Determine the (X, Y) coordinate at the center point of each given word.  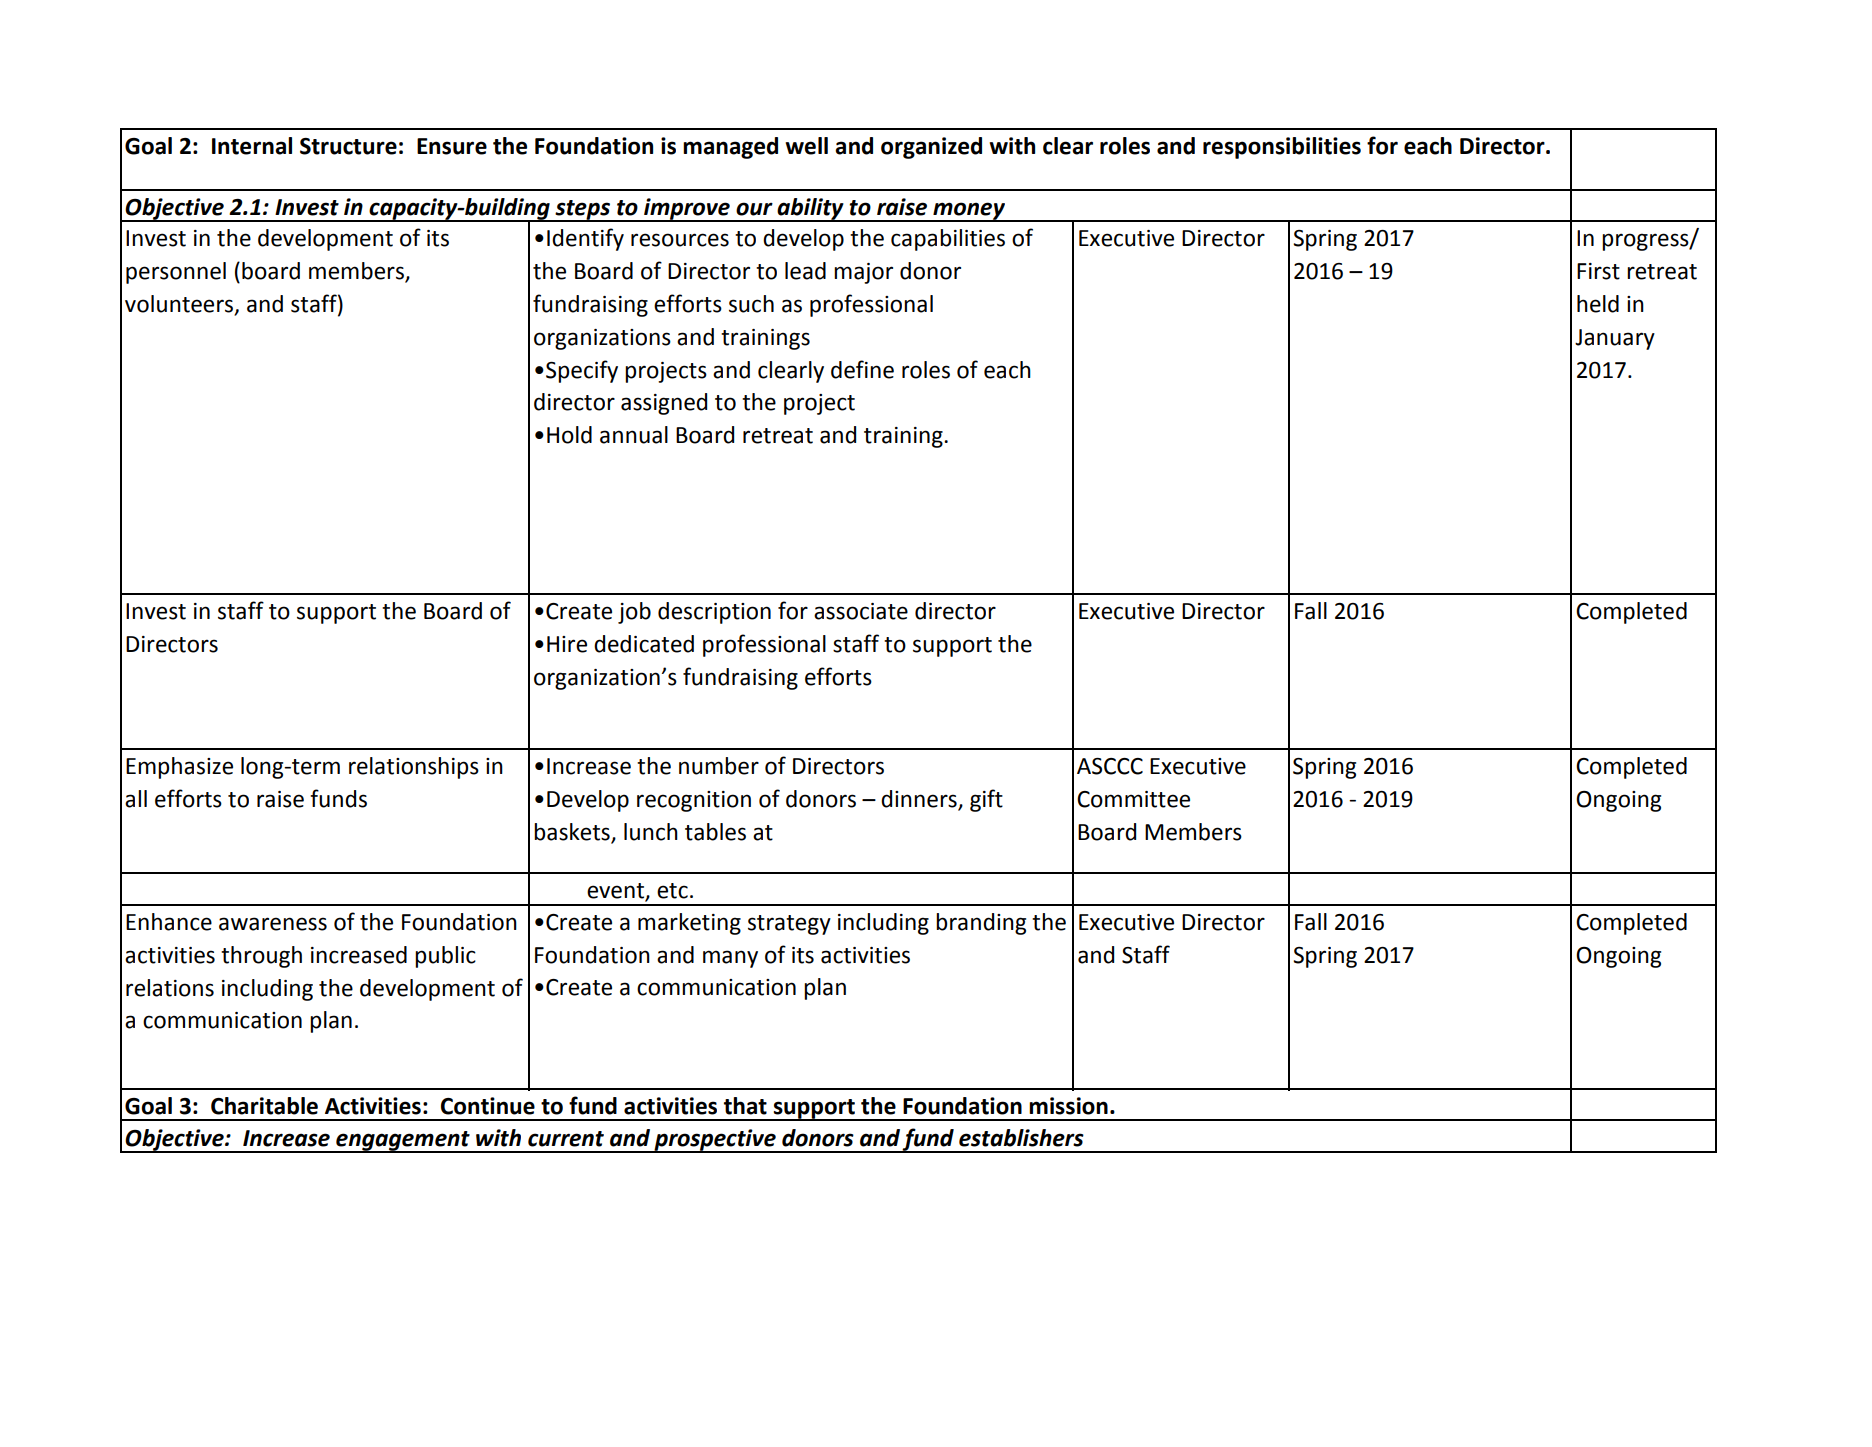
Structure (348, 146)
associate (861, 611)
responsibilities (1282, 148)
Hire (567, 644)
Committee (1133, 799)
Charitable (264, 1106)
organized (931, 148)
